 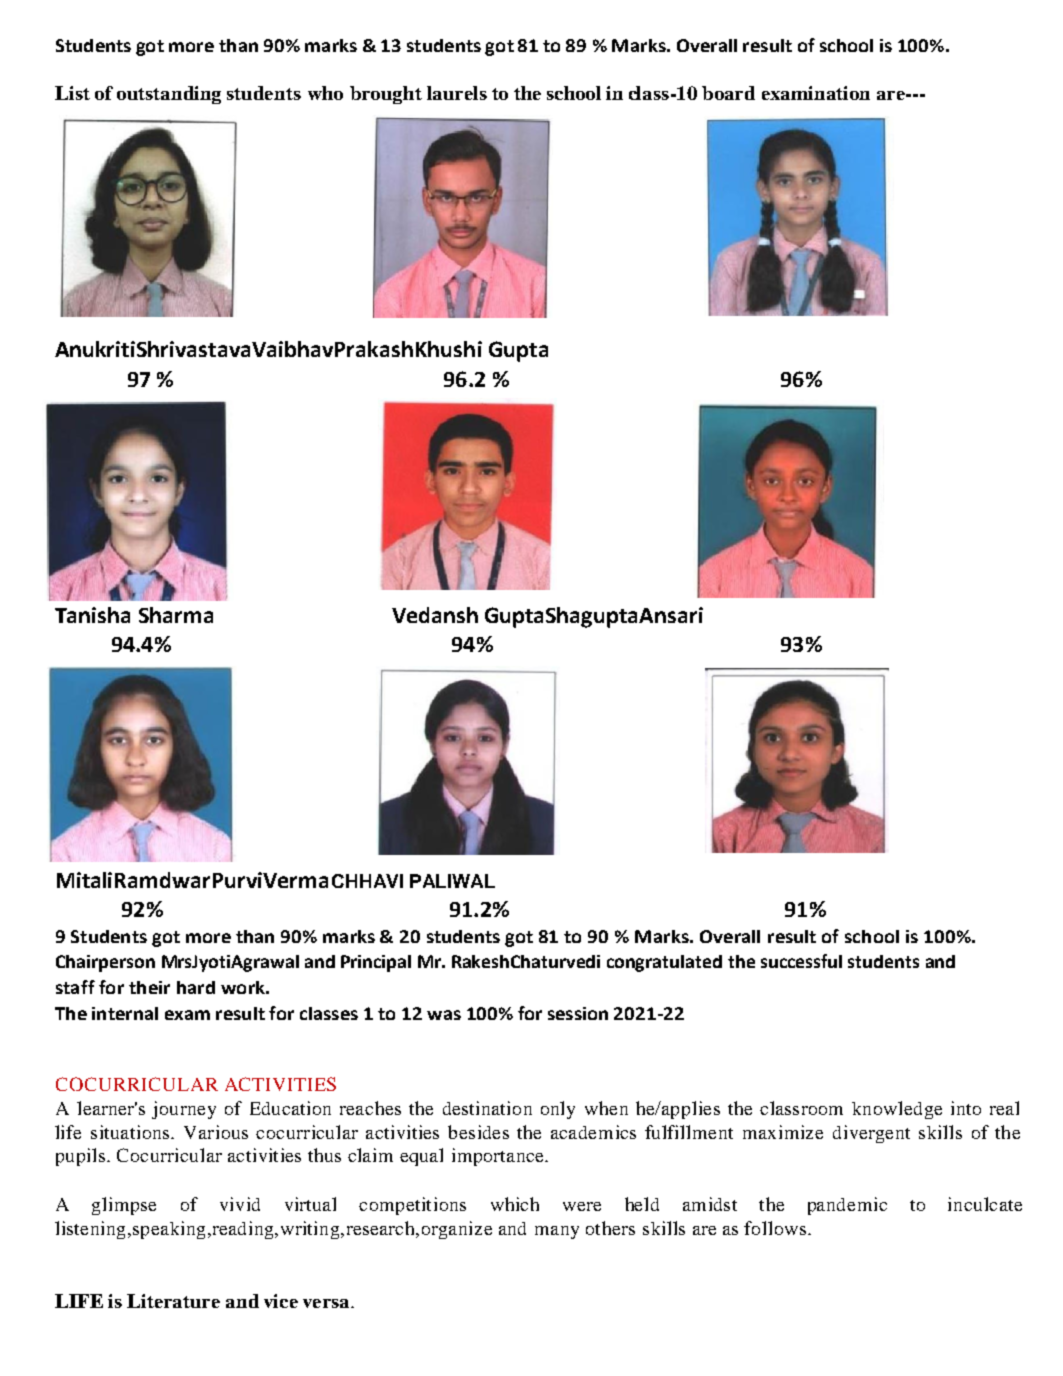 What do you see at coordinates (457, 93) in the screenshot?
I see `laurels` at bounding box center [457, 93].
